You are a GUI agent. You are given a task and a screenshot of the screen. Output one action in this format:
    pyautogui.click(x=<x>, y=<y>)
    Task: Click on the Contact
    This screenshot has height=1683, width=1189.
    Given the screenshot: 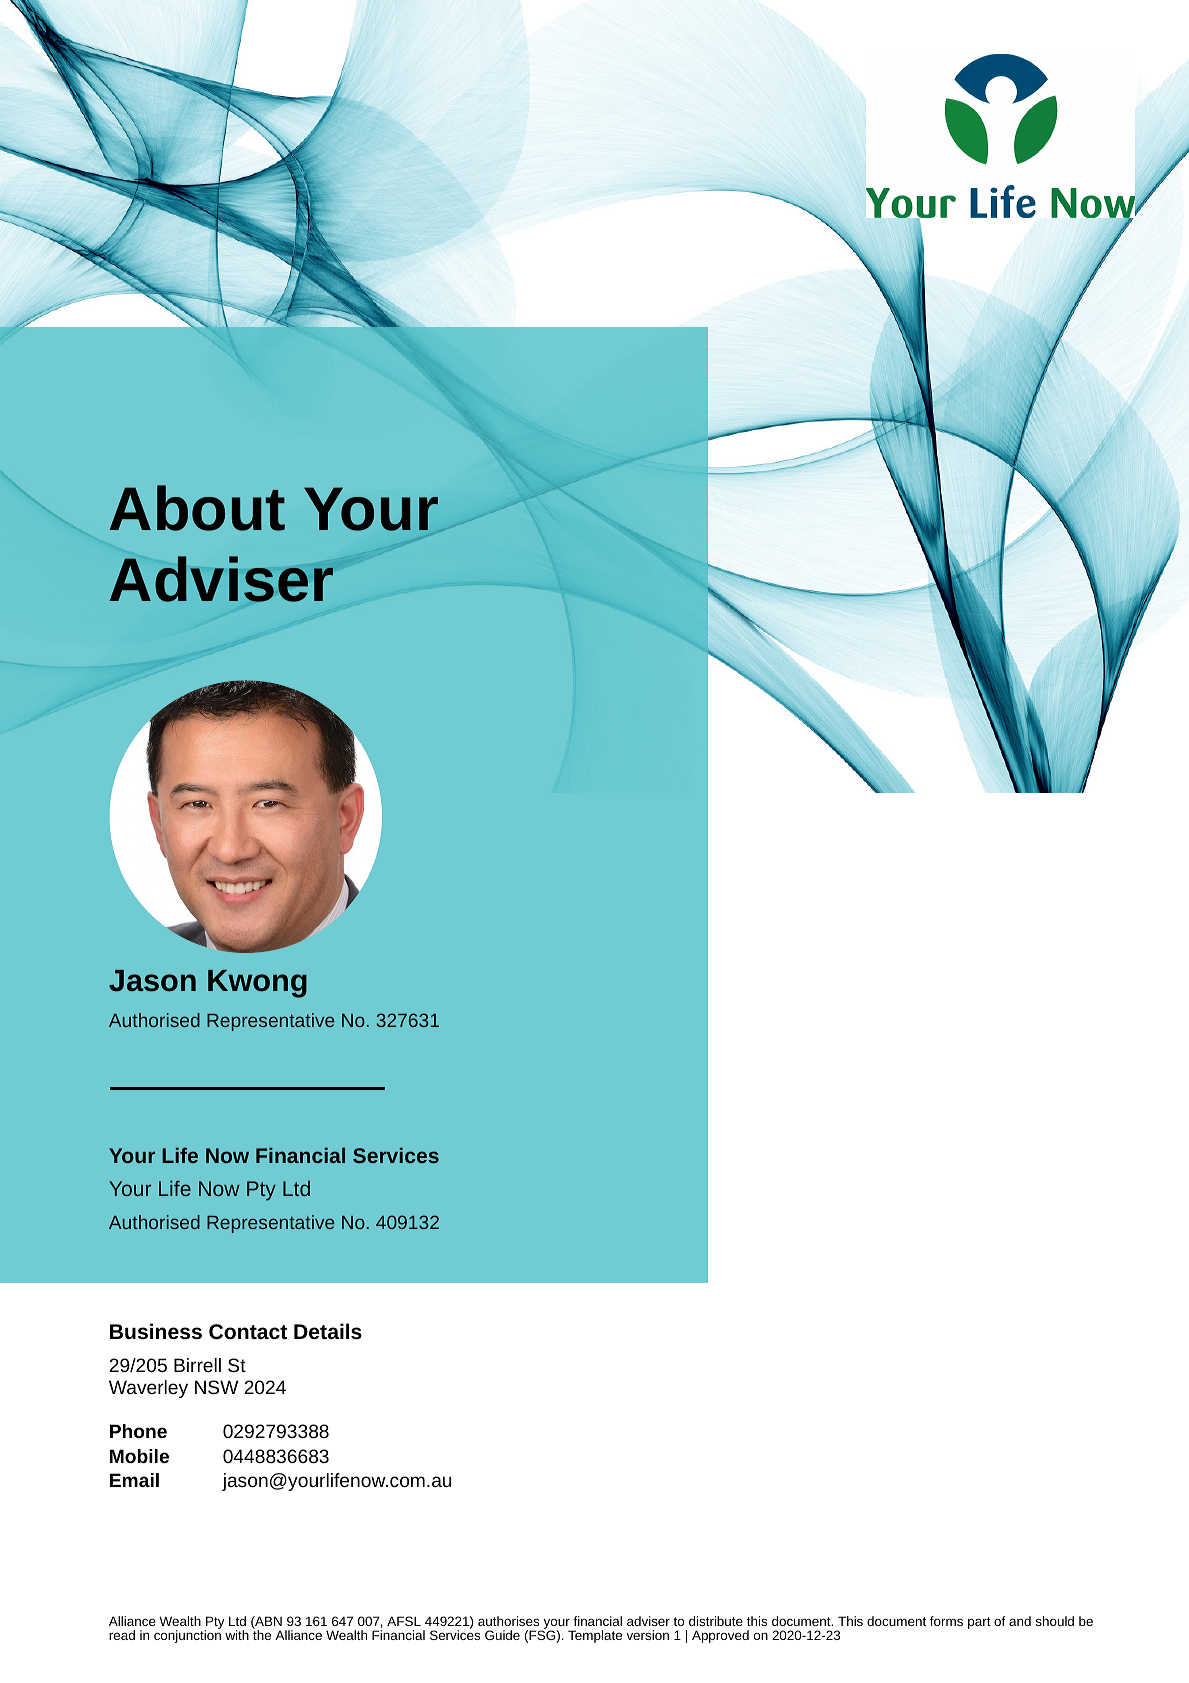 What is the action you would take?
    pyautogui.click(x=248, y=1331)
